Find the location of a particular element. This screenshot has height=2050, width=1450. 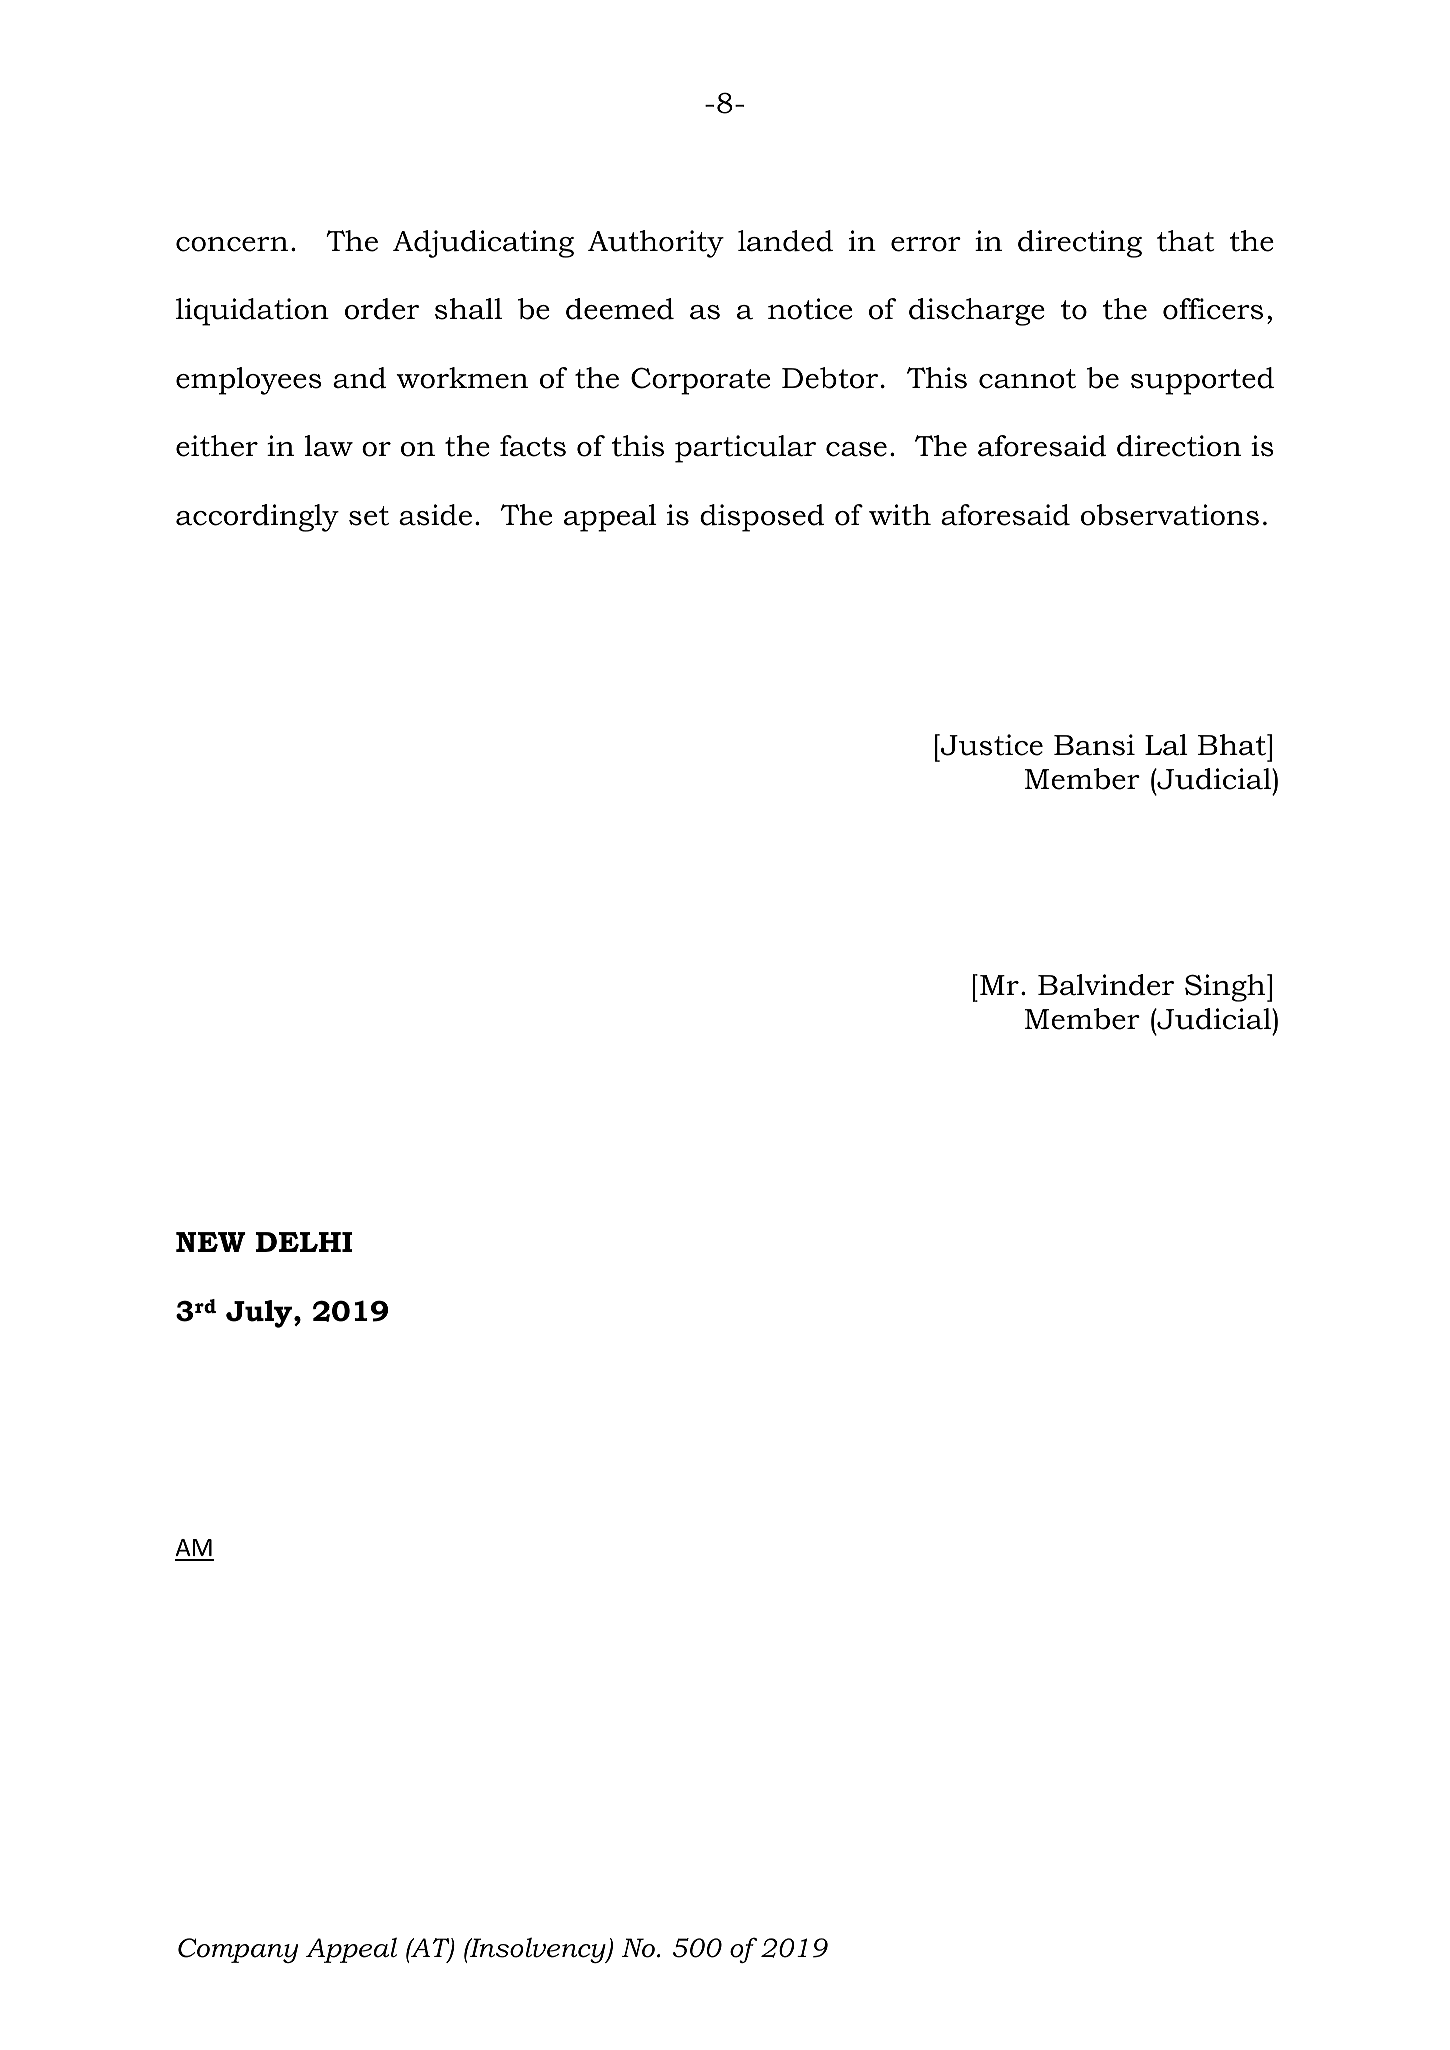

order is located at coordinates (382, 309).
